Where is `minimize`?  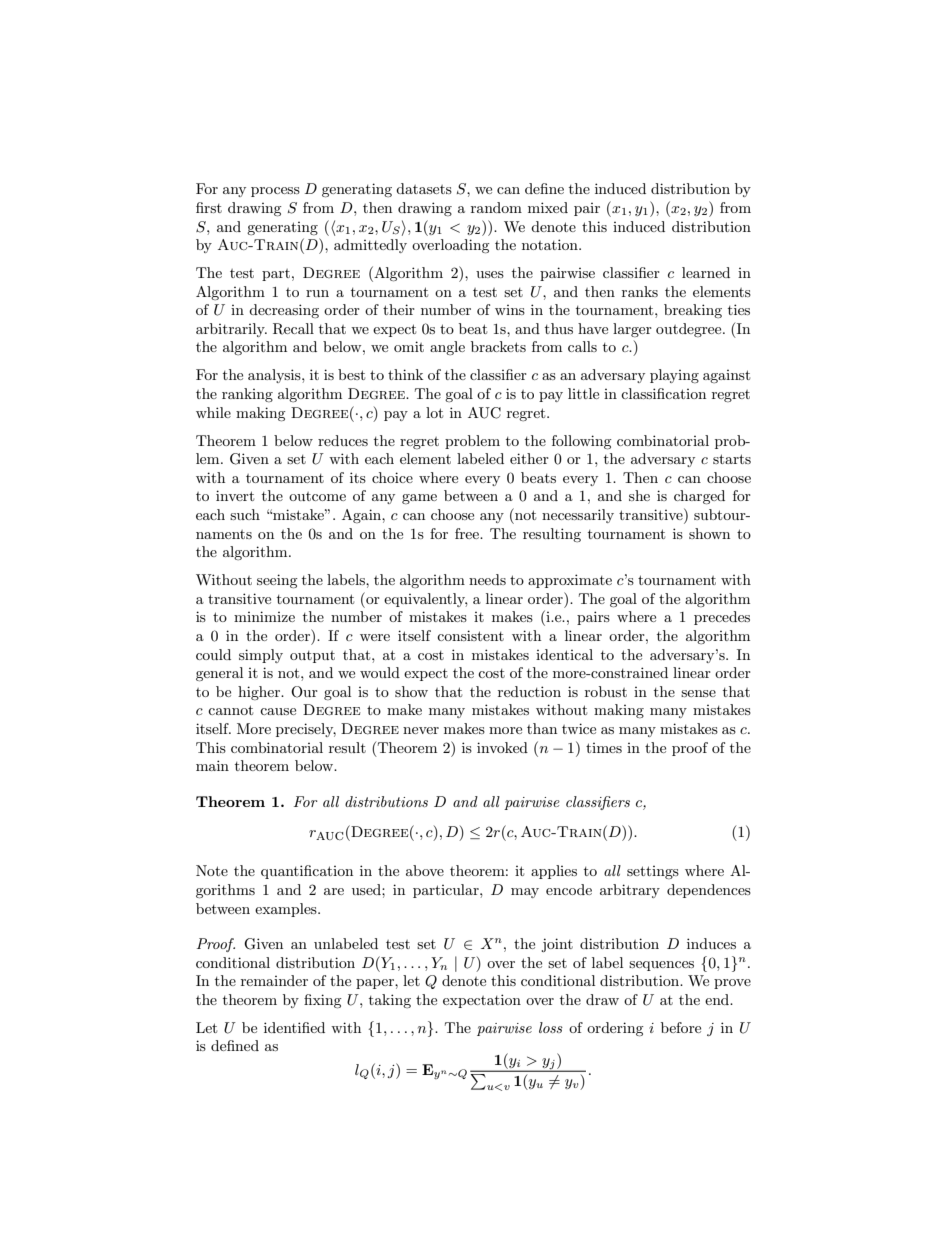 minimize is located at coordinates (264, 616).
